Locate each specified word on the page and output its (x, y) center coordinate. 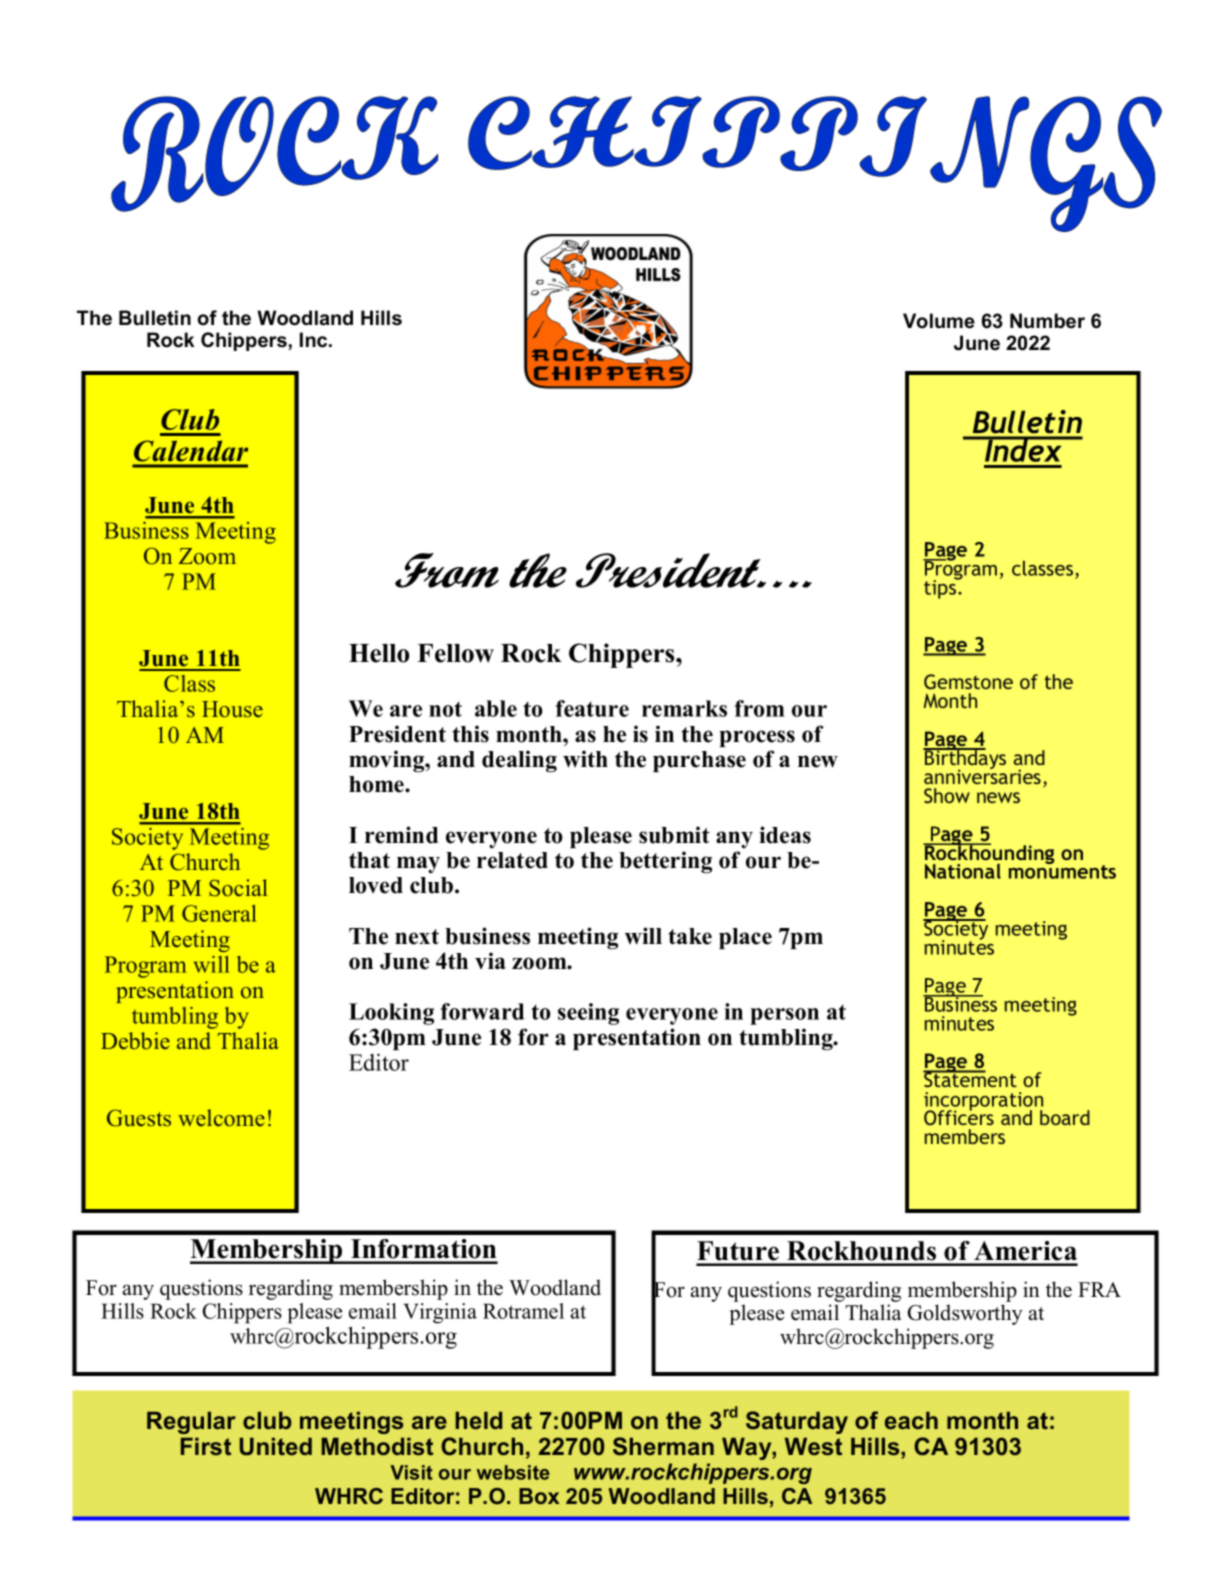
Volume (939, 321)
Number (1047, 321)
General (219, 913)
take (690, 936)
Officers (959, 1116)
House (232, 709)
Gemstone (968, 681)
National (963, 871)
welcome (221, 1118)
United (275, 1446)
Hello (379, 653)
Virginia (440, 1313)
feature (592, 708)
